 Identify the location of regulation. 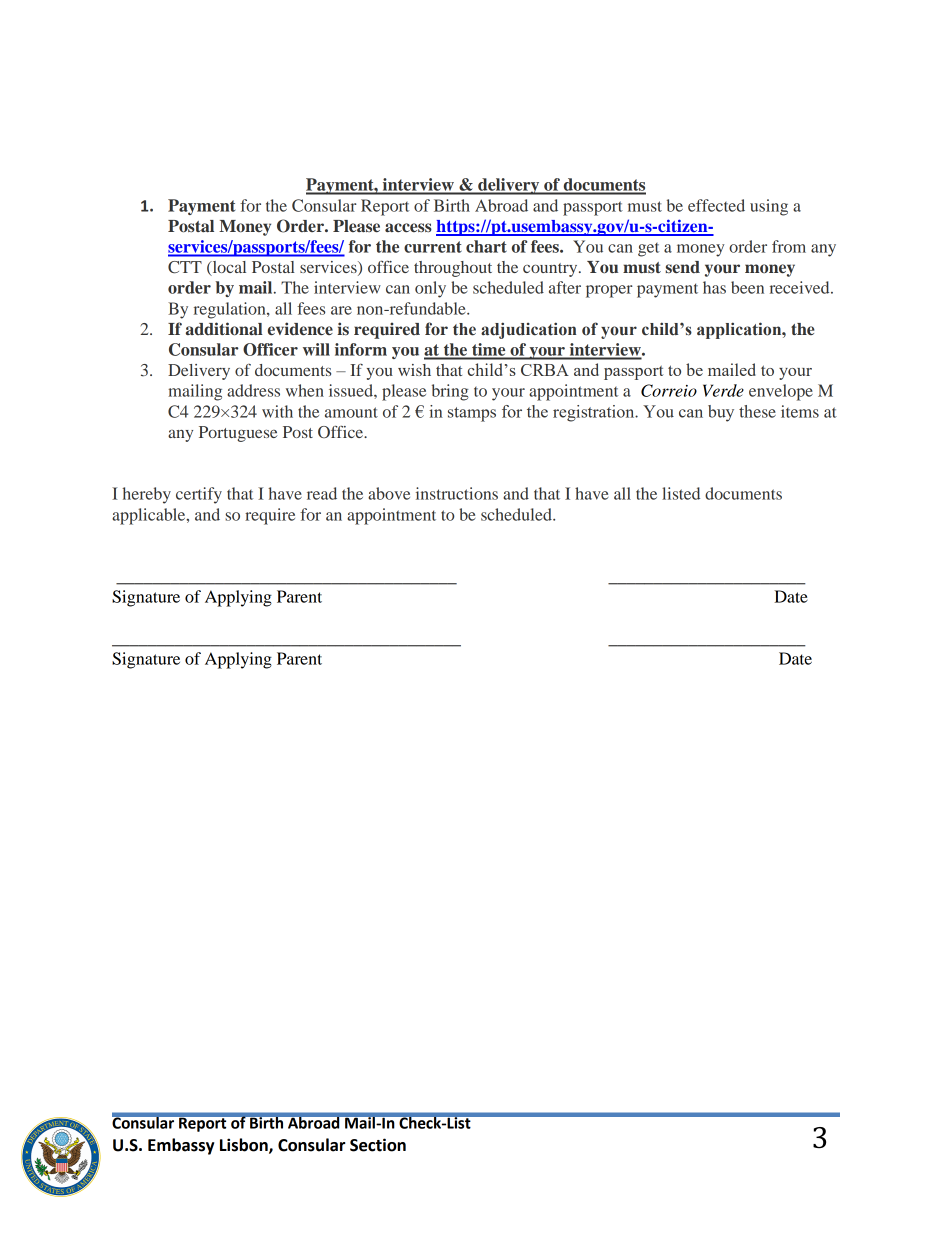
(231, 310).
